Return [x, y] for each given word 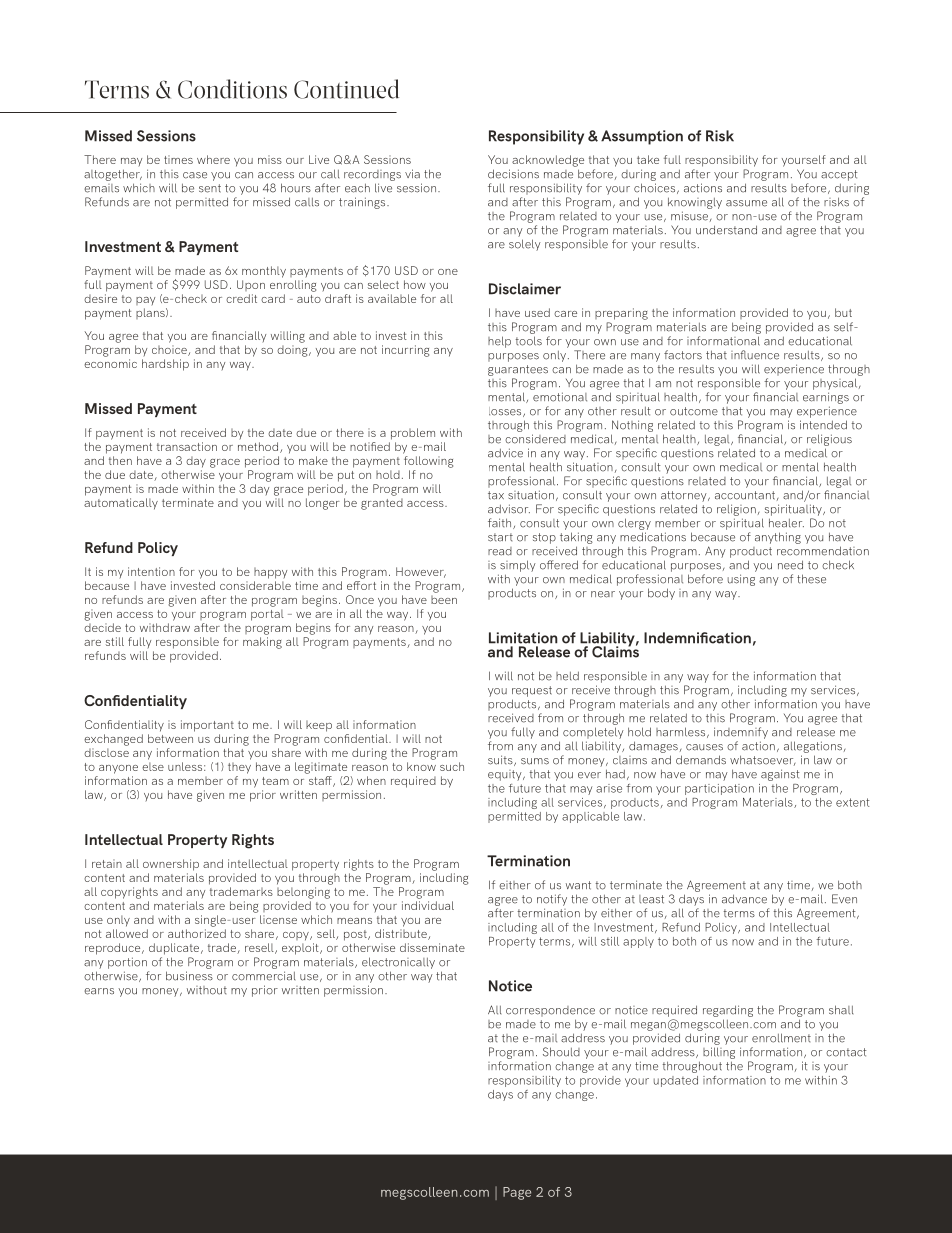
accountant [745, 495]
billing [719, 1053]
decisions [513, 174]
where [213, 159]
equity [506, 775]
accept [839, 175]
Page [517, 1193]
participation [719, 789]
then [120, 460]
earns [99, 991]
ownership [171, 865]
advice [505, 453]
